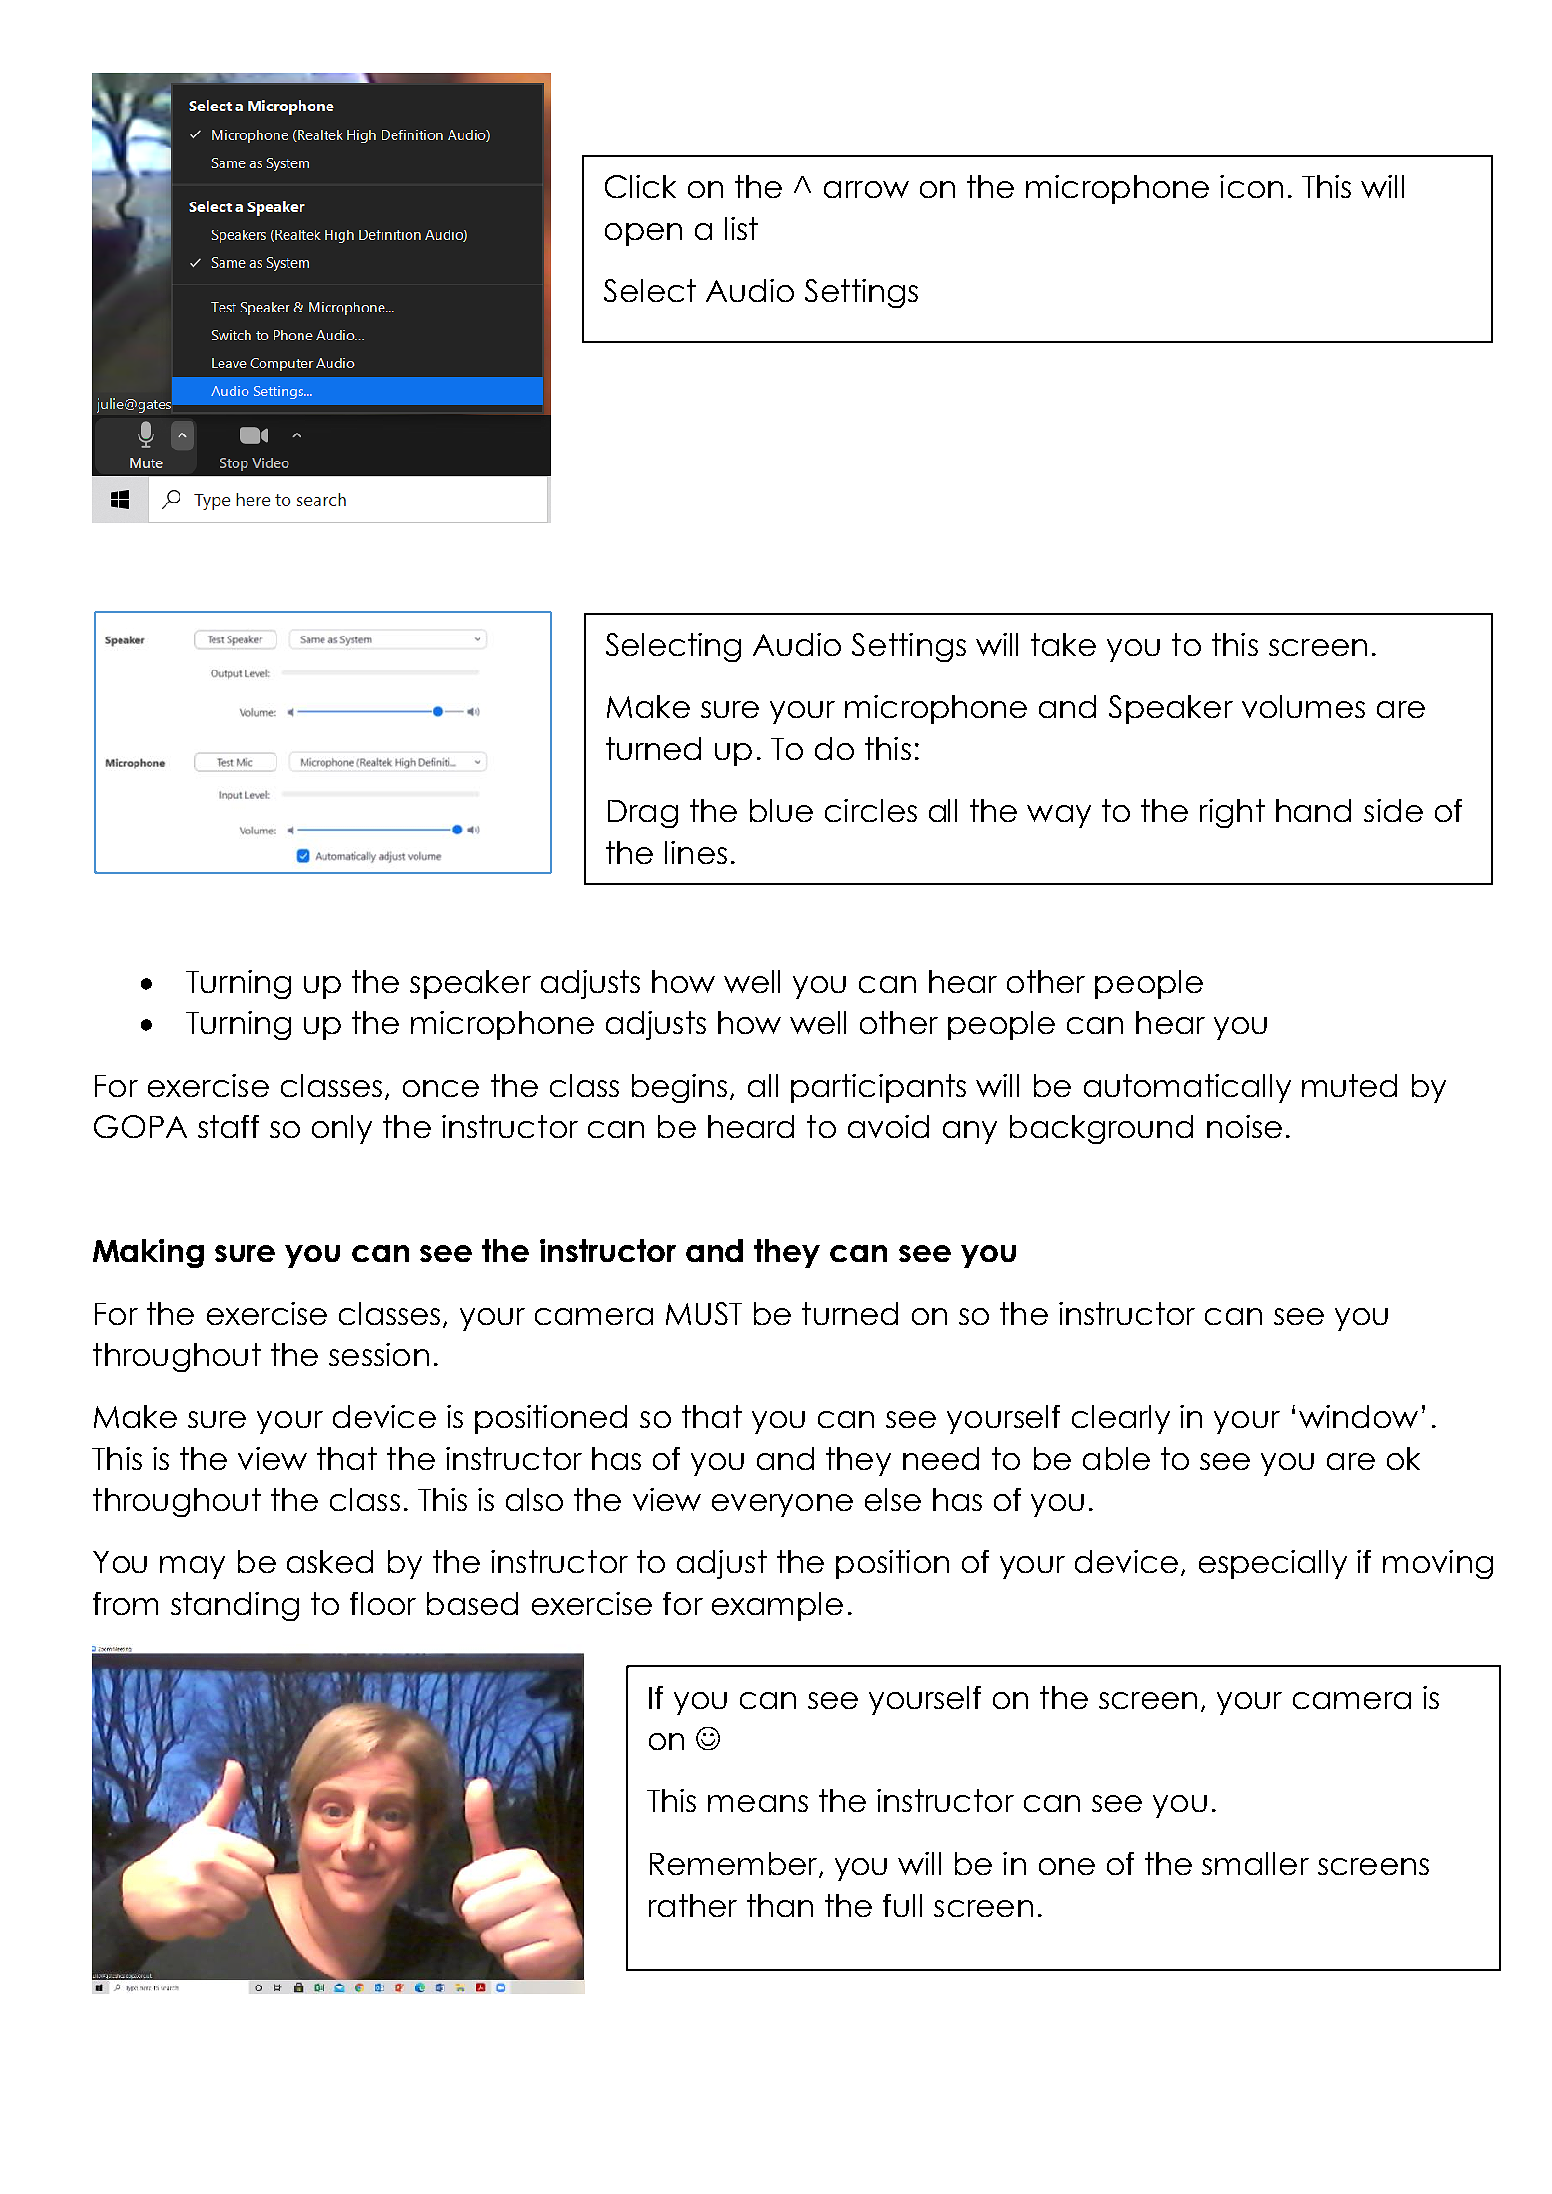 The height and width of the screenshot is (2194, 1552). I want to click on open, so click(643, 234).
